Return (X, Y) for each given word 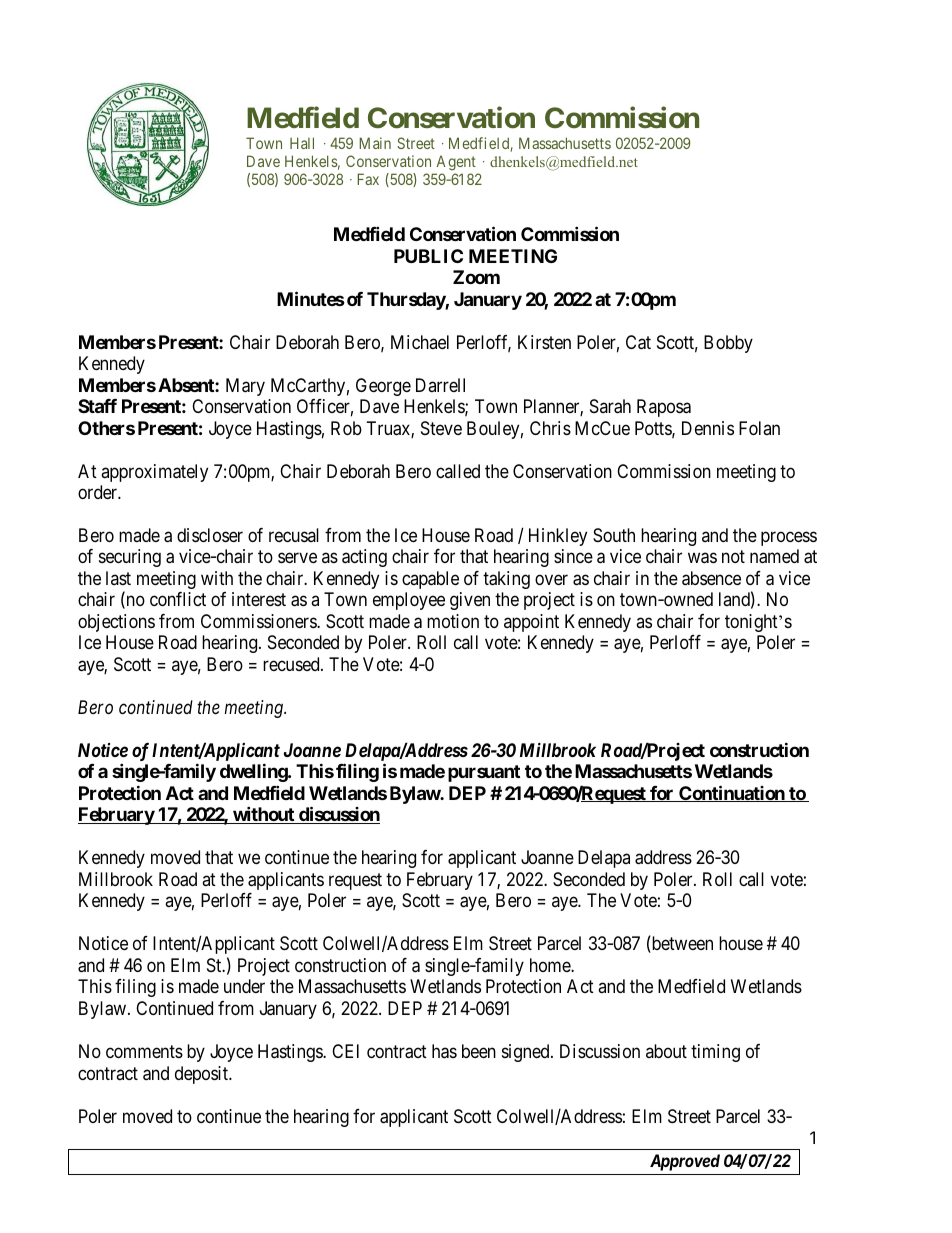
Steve (441, 428)
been (479, 1051)
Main (375, 143)
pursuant (484, 773)
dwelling (254, 772)
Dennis (708, 428)
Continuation (732, 793)
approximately (154, 473)
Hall (302, 143)
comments (144, 1051)
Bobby (728, 344)
